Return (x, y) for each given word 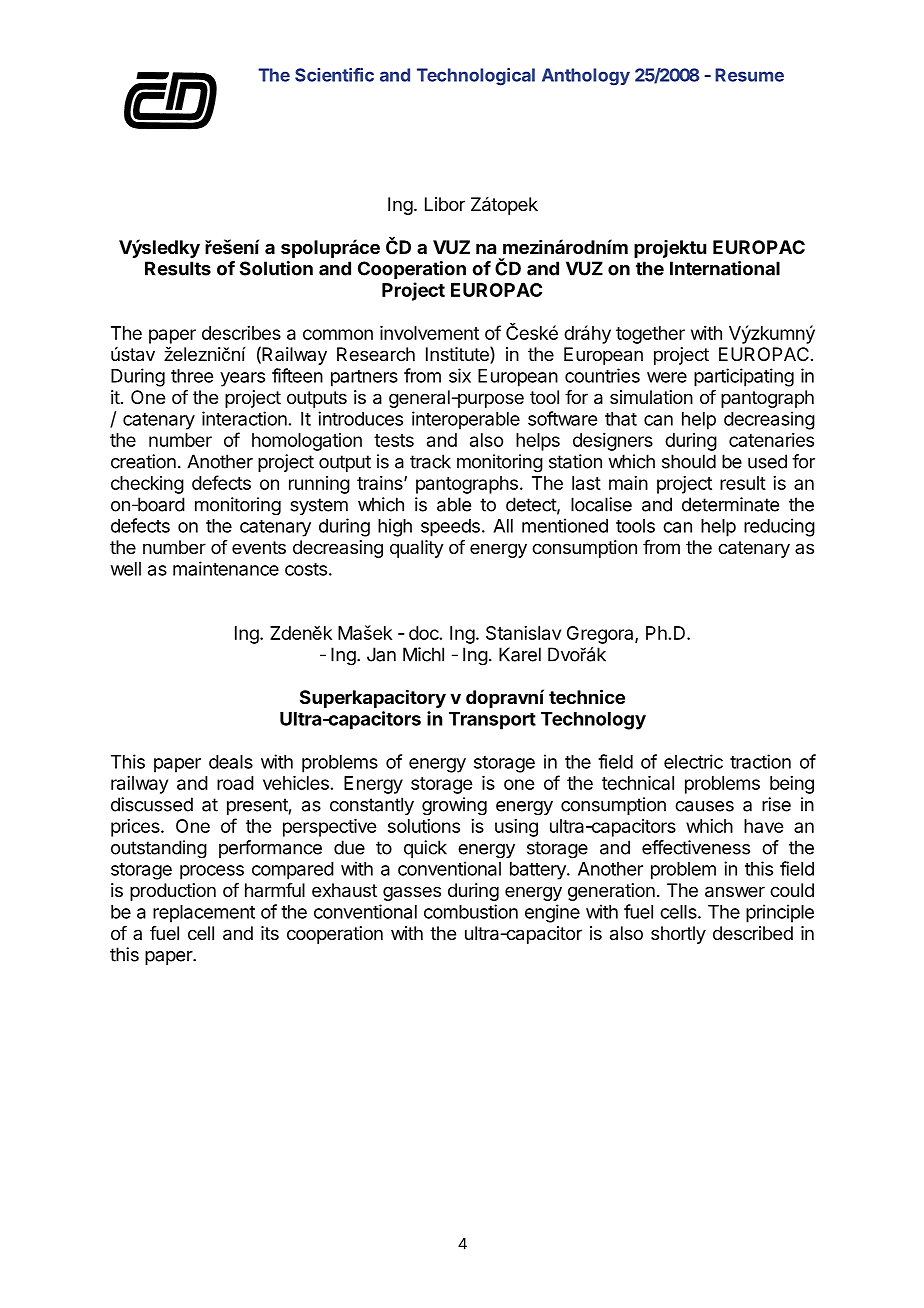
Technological (476, 77)
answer (735, 892)
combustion (471, 911)
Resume (749, 75)
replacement (204, 914)
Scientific (334, 75)
